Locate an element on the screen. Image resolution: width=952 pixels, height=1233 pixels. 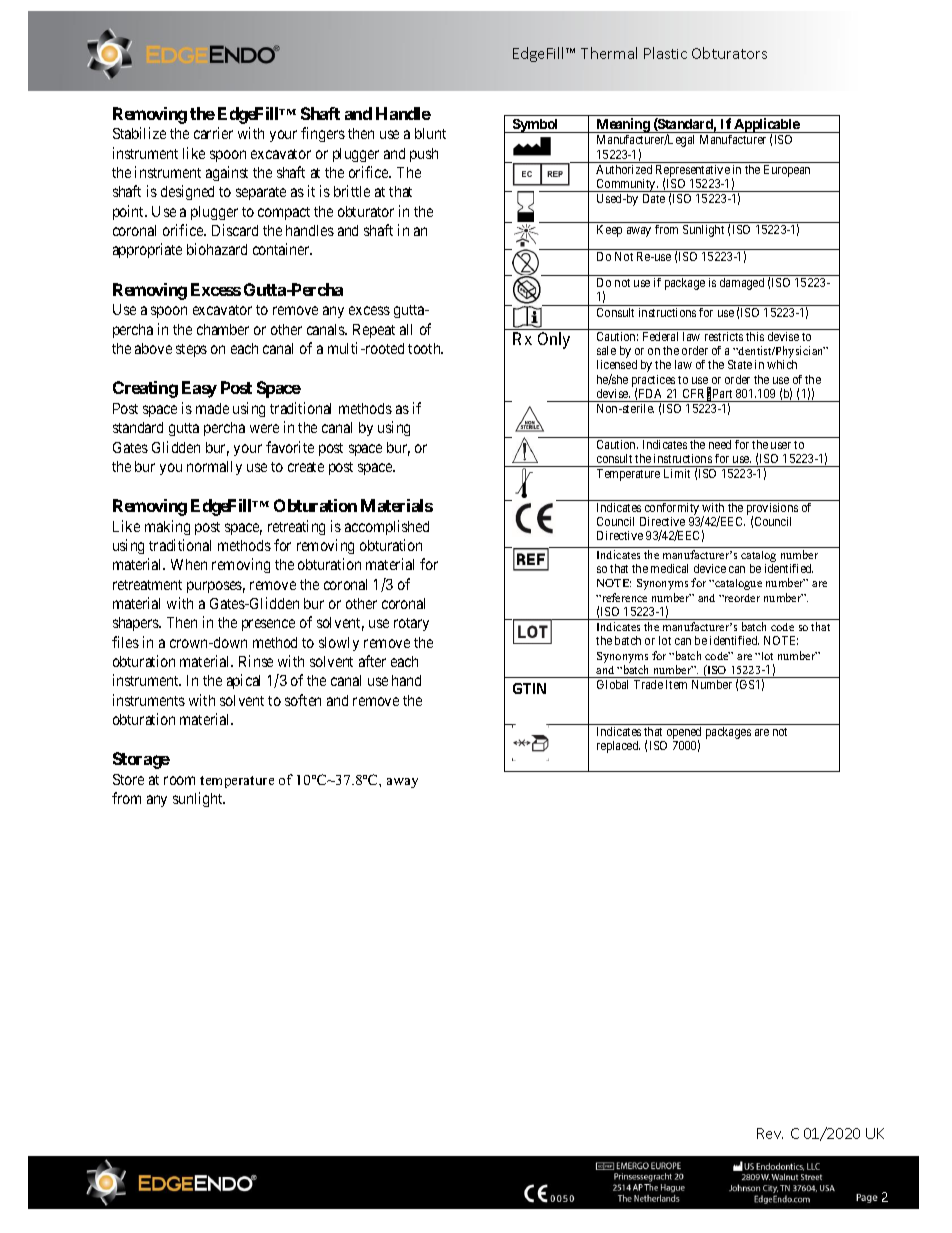
device is located at coordinates (710, 568).
